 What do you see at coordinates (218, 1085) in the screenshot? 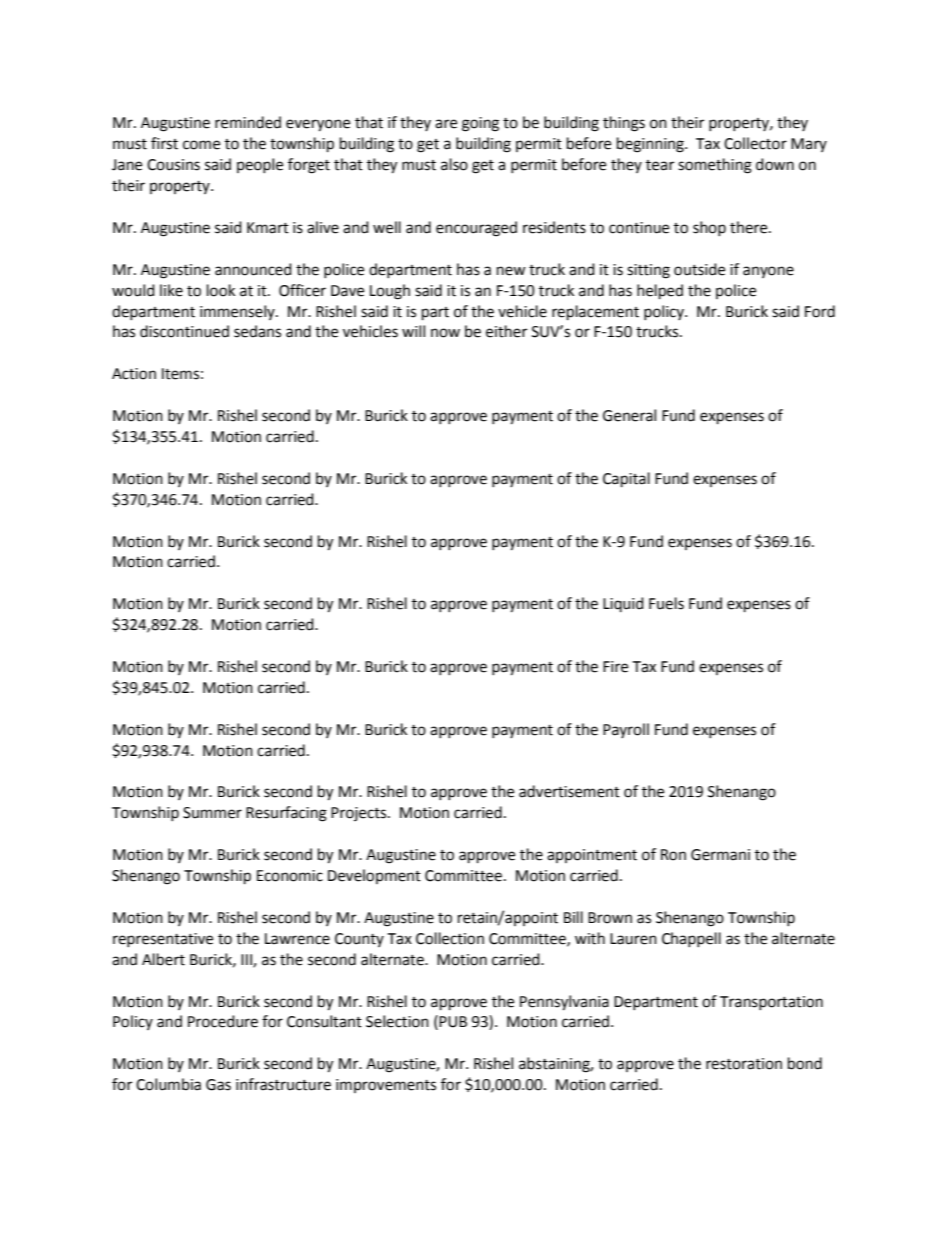
I see `Gas` at bounding box center [218, 1085].
